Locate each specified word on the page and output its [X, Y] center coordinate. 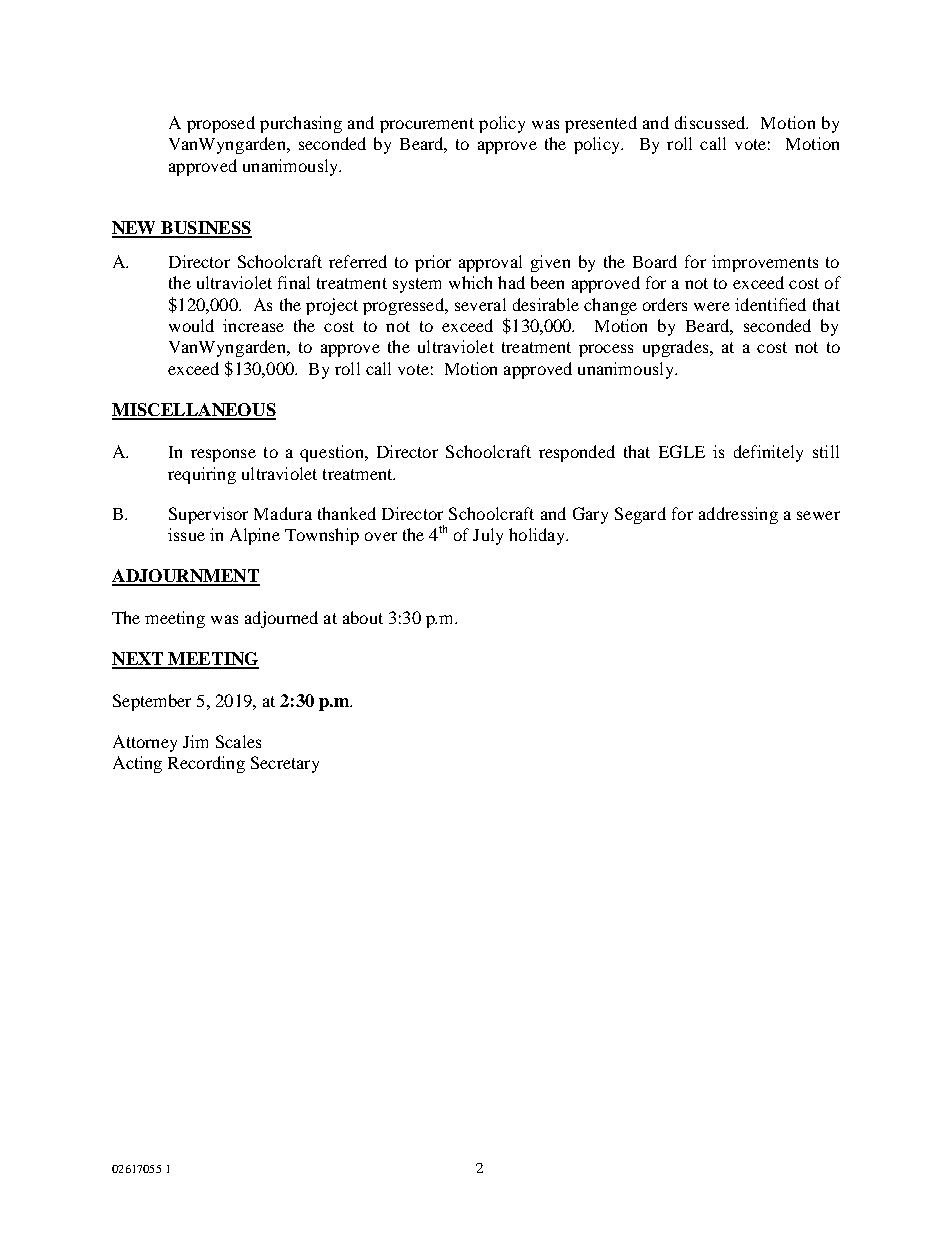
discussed [711, 122]
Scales [238, 741]
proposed [221, 124]
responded [577, 453]
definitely [768, 453]
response [223, 455]
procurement [427, 125]
